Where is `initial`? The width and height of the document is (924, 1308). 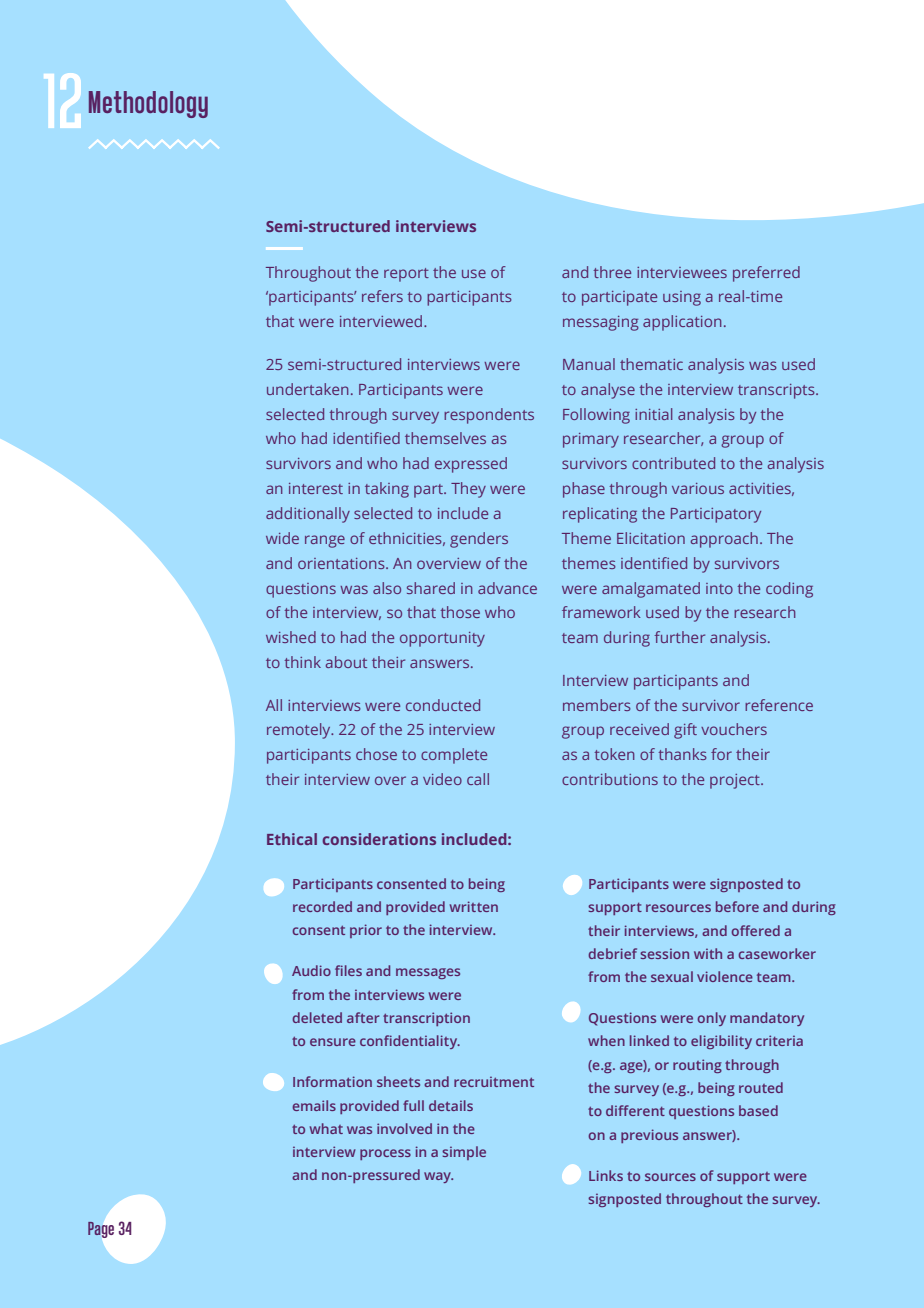 initial is located at coordinates (653, 414).
